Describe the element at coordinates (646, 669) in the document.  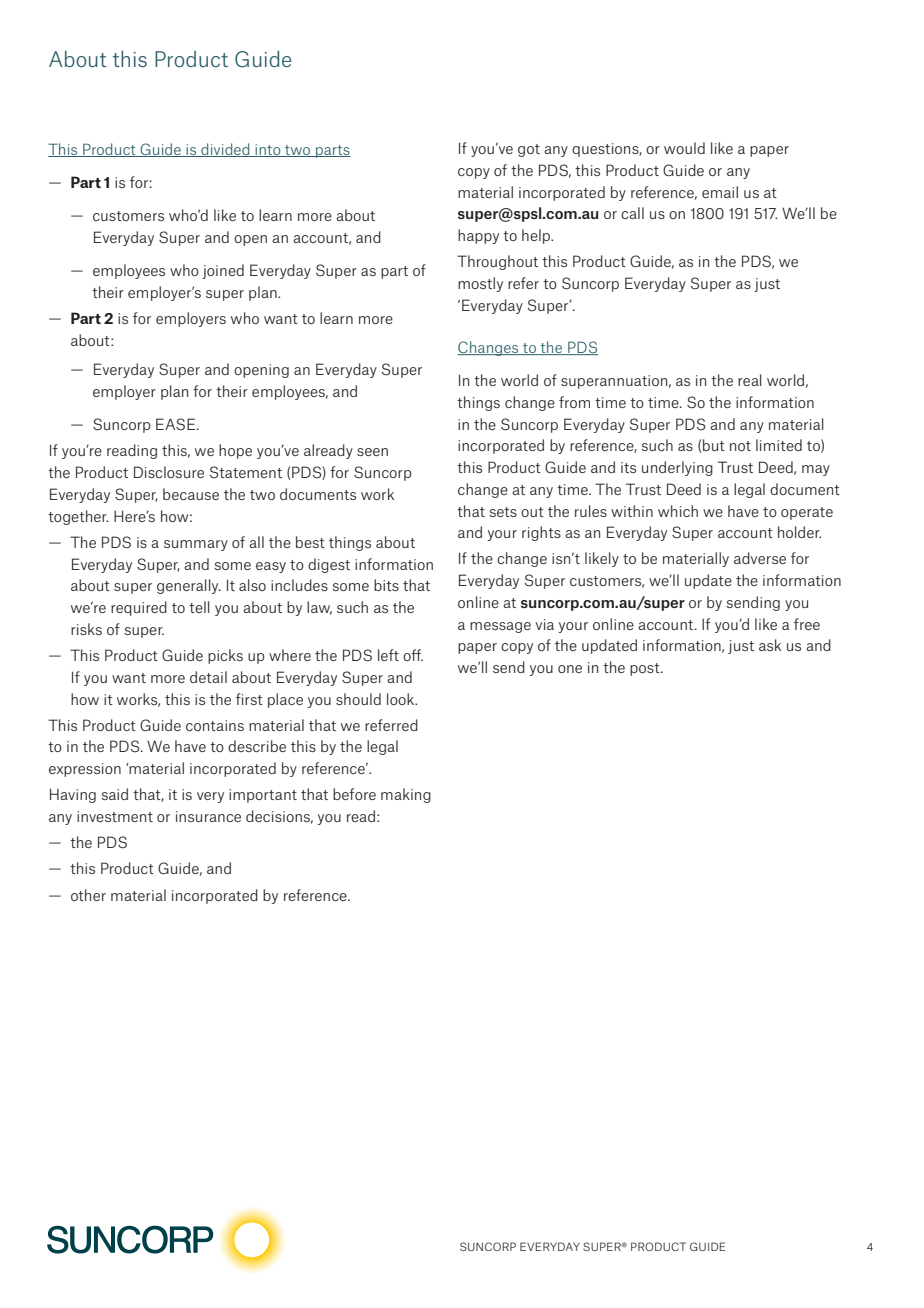
I see `post` at that location.
